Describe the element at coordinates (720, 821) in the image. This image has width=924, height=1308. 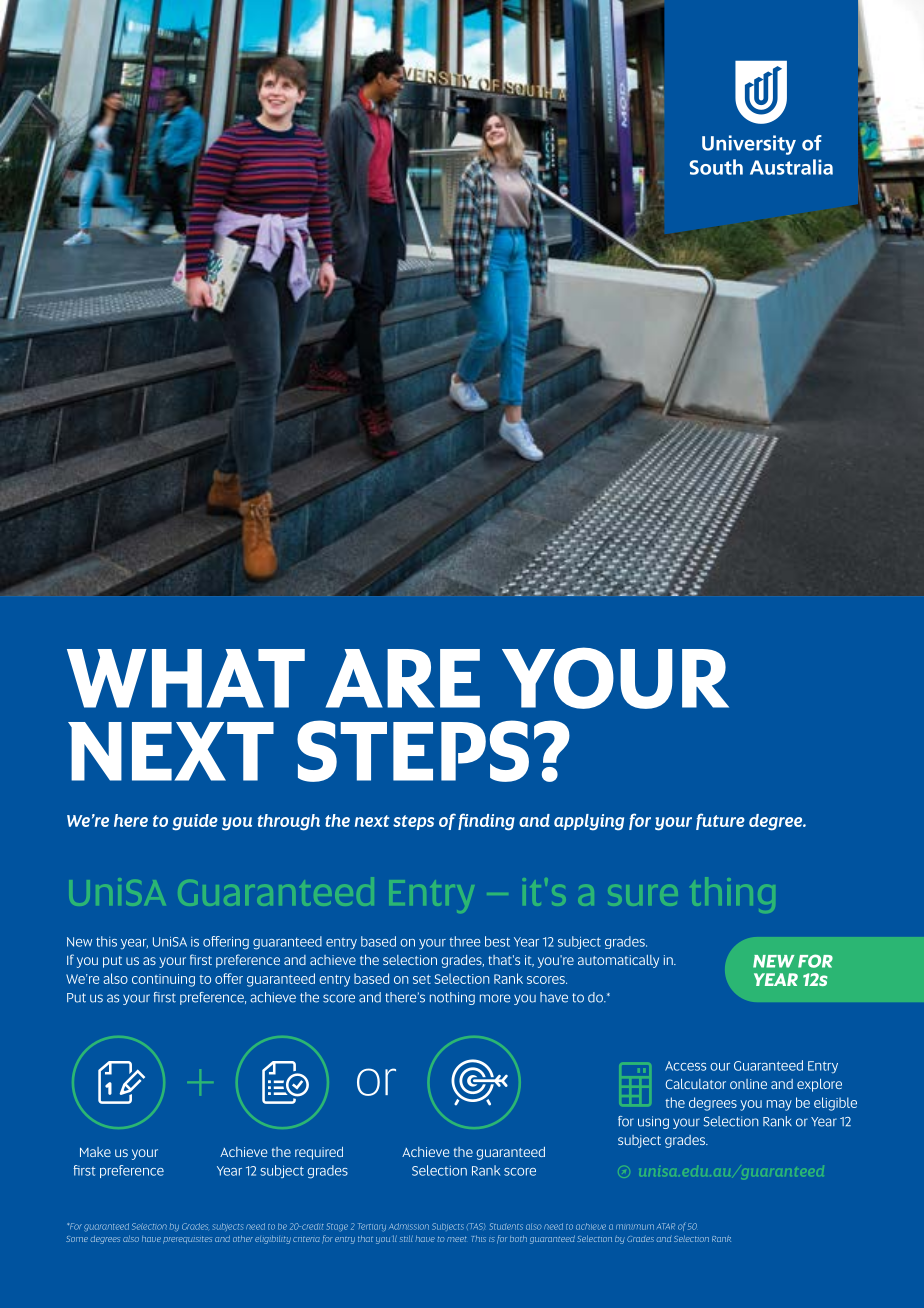
I see `future` at that location.
